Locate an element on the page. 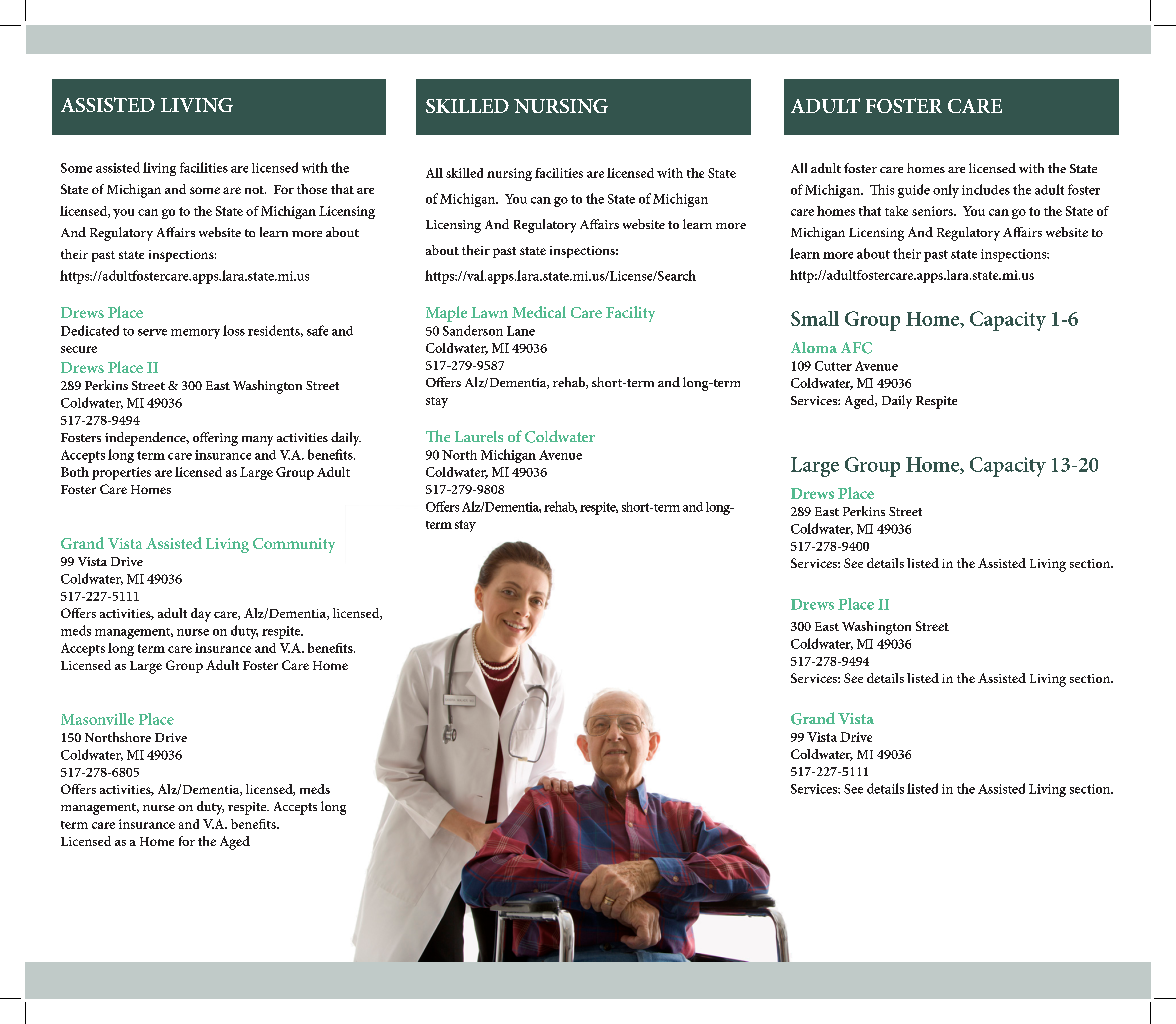 Image resolution: width=1176 pixels, height=1024 pixels. take is located at coordinates (896, 211).
